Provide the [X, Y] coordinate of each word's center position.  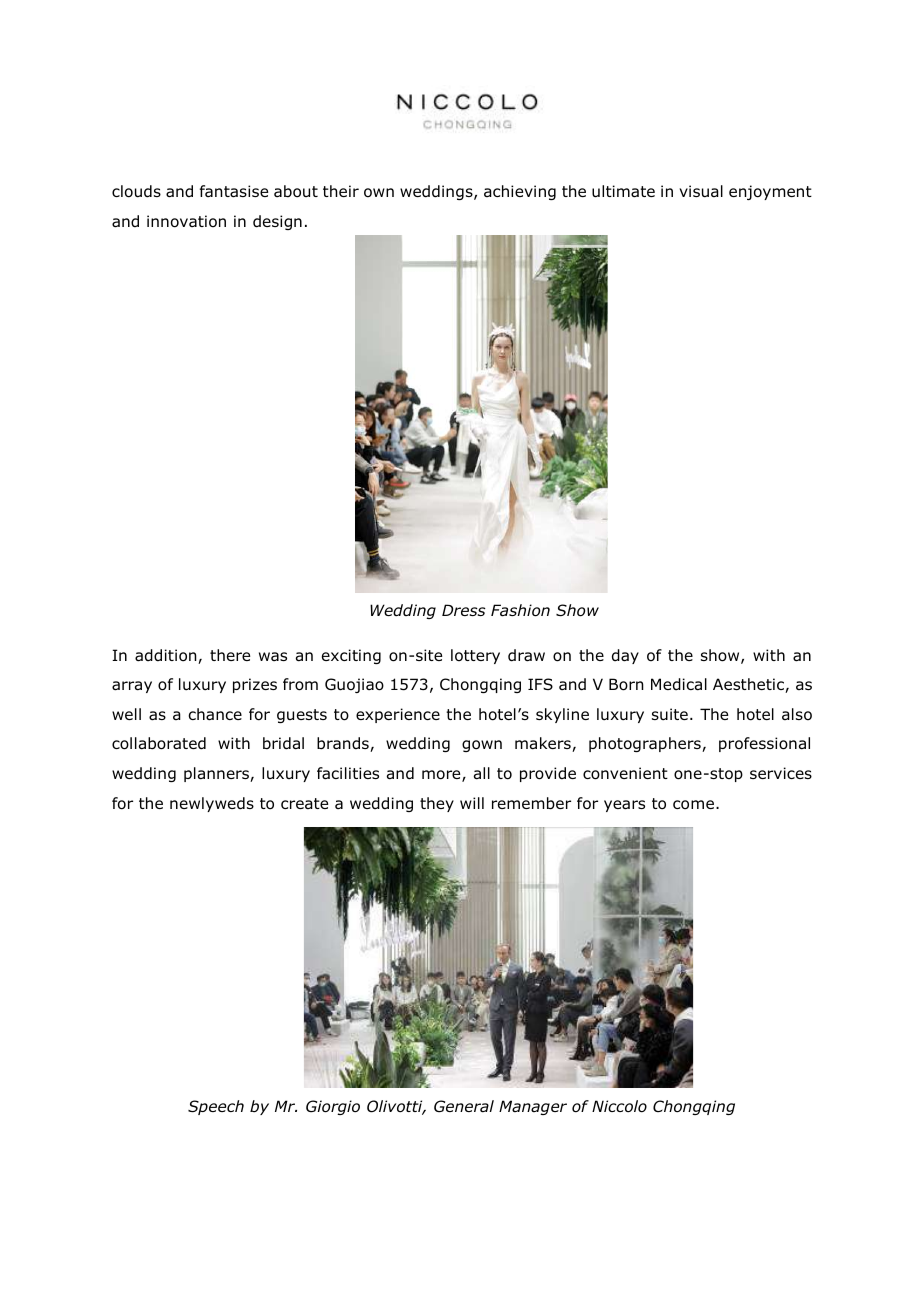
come [695, 805]
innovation [186, 221]
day [625, 656]
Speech [216, 1107]
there [230, 655]
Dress [464, 610]
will [472, 803]
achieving [520, 192]
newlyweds [212, 804]
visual [701, 191]
